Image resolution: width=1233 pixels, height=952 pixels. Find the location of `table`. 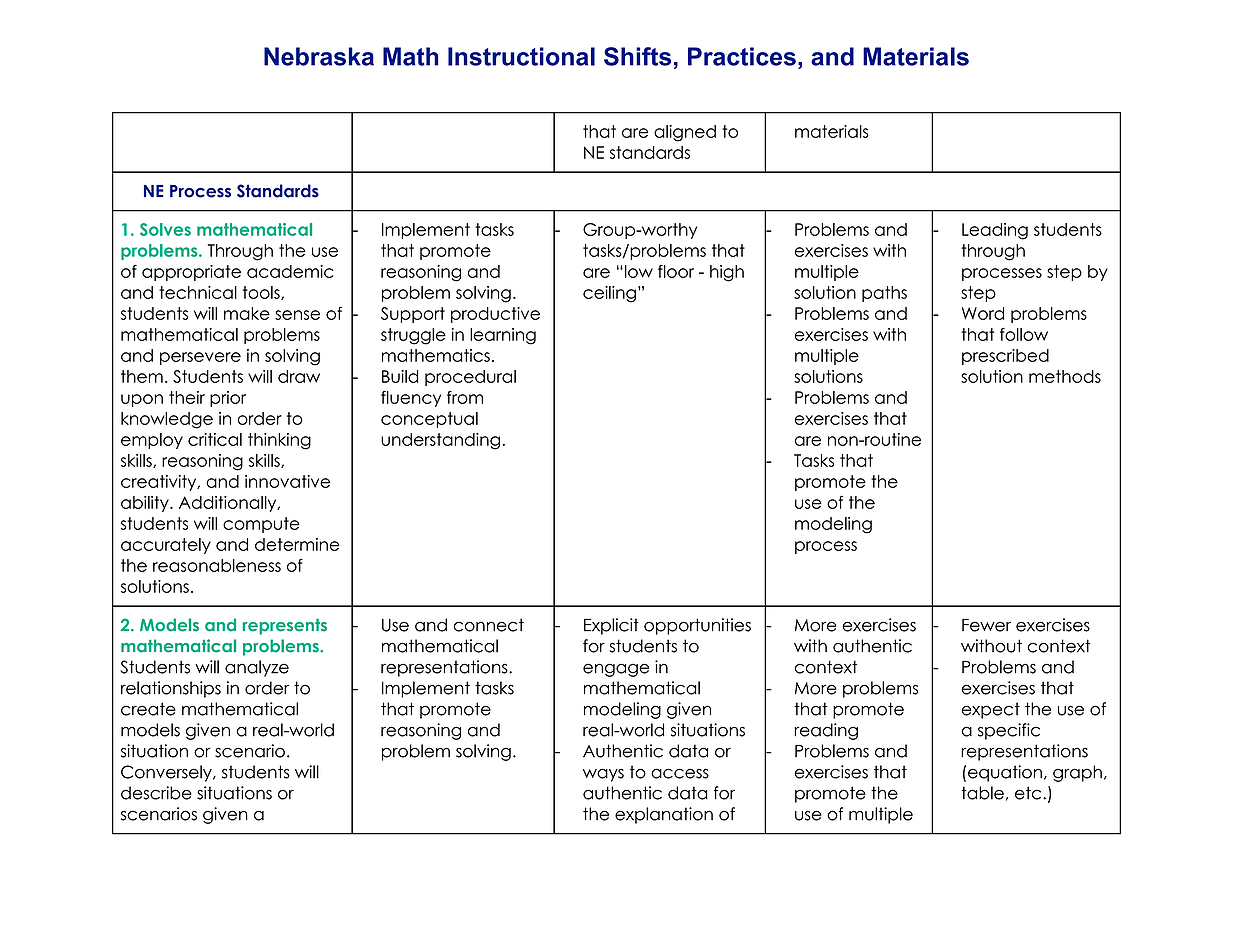

table is located at coordinates (982, 793).
